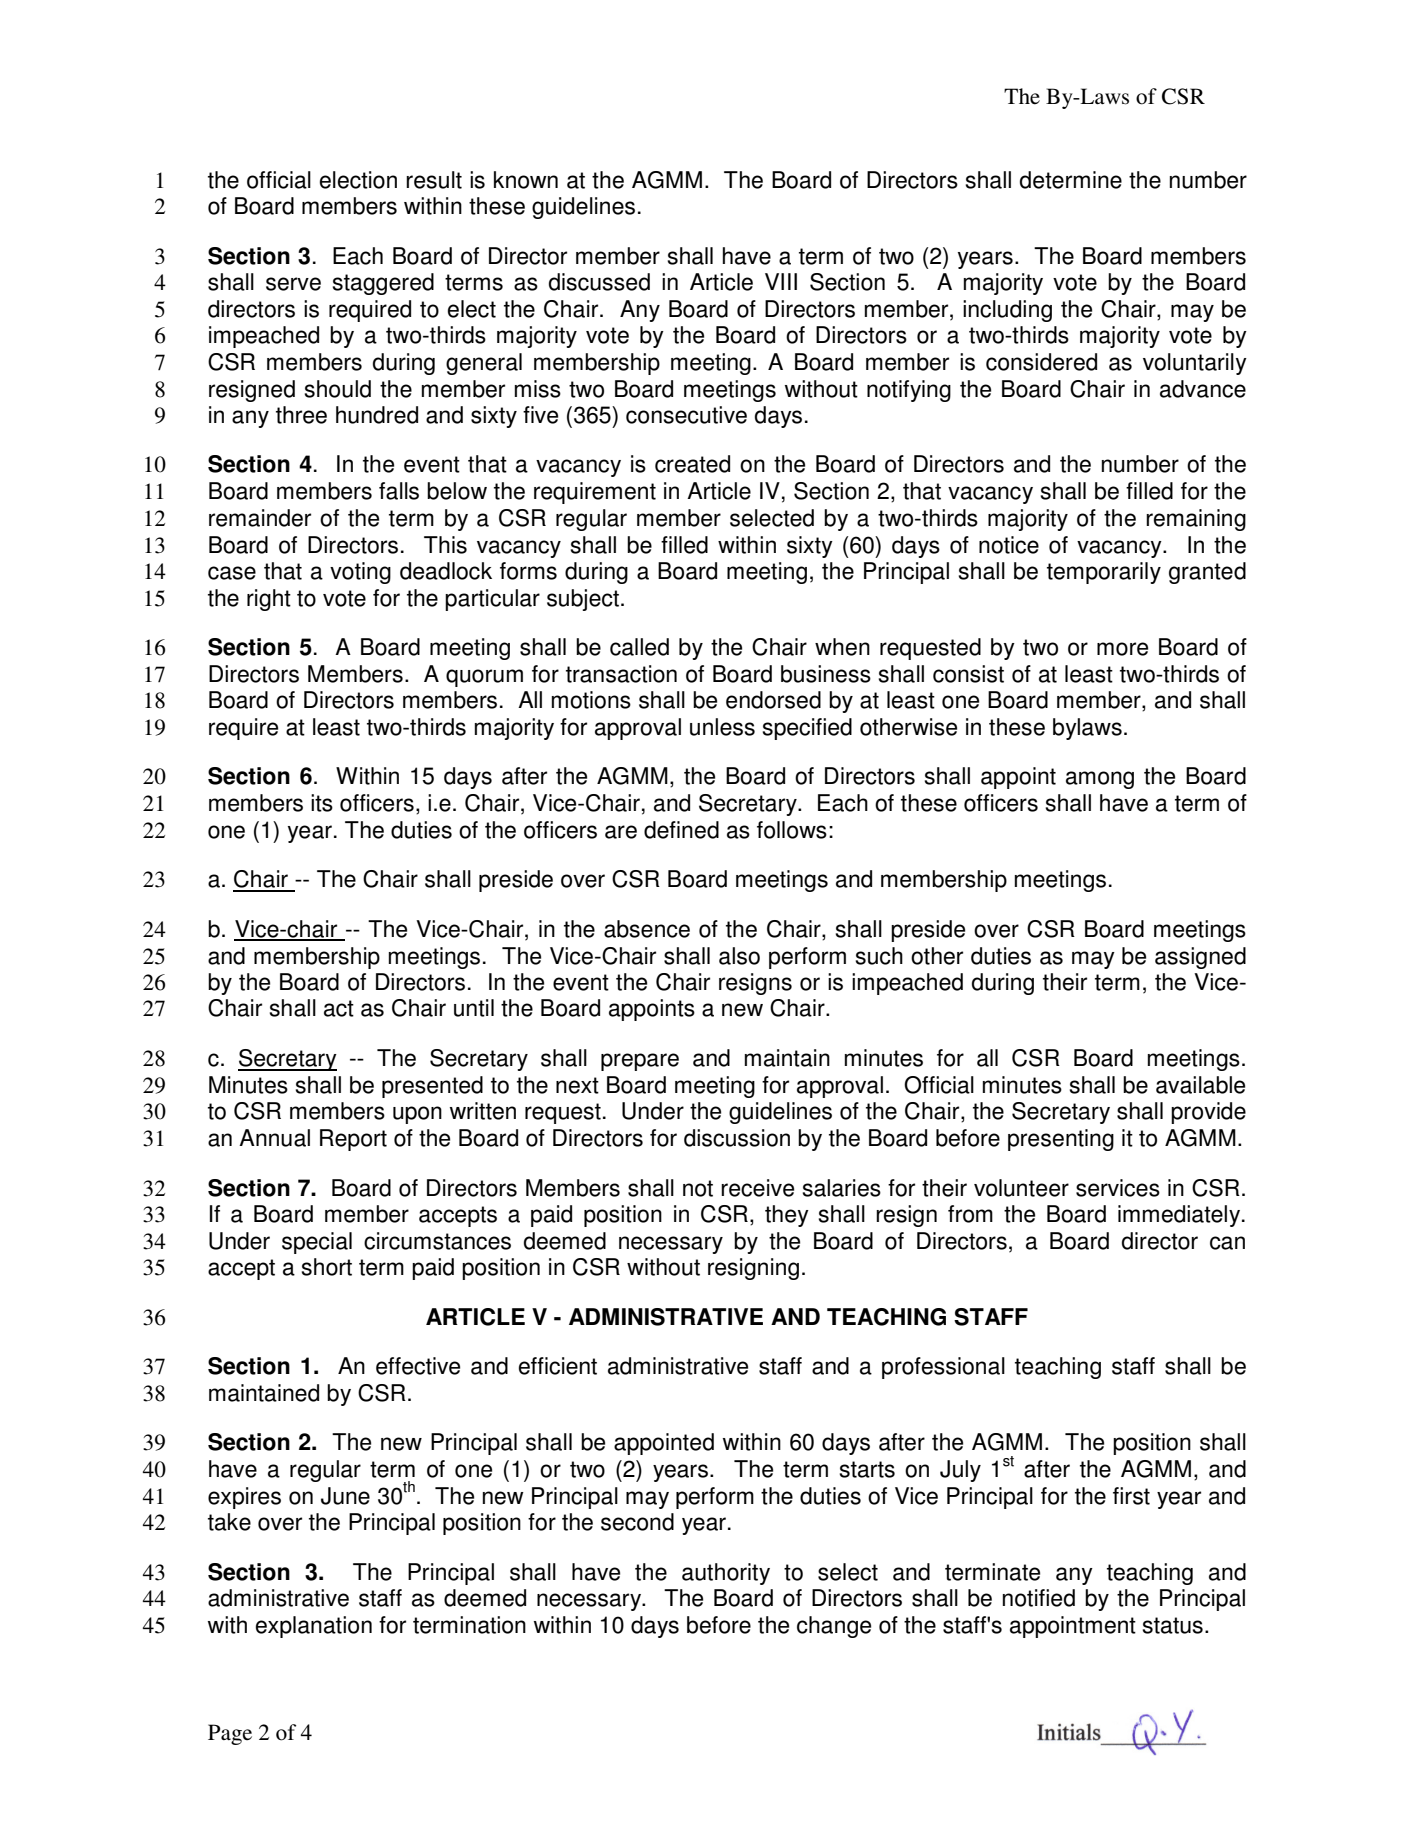 The height and width of the page is (1829, 1413). What do you see at coordinates (834, 1627) in the page?
I see `change` at bounding box center [834, 1627].
